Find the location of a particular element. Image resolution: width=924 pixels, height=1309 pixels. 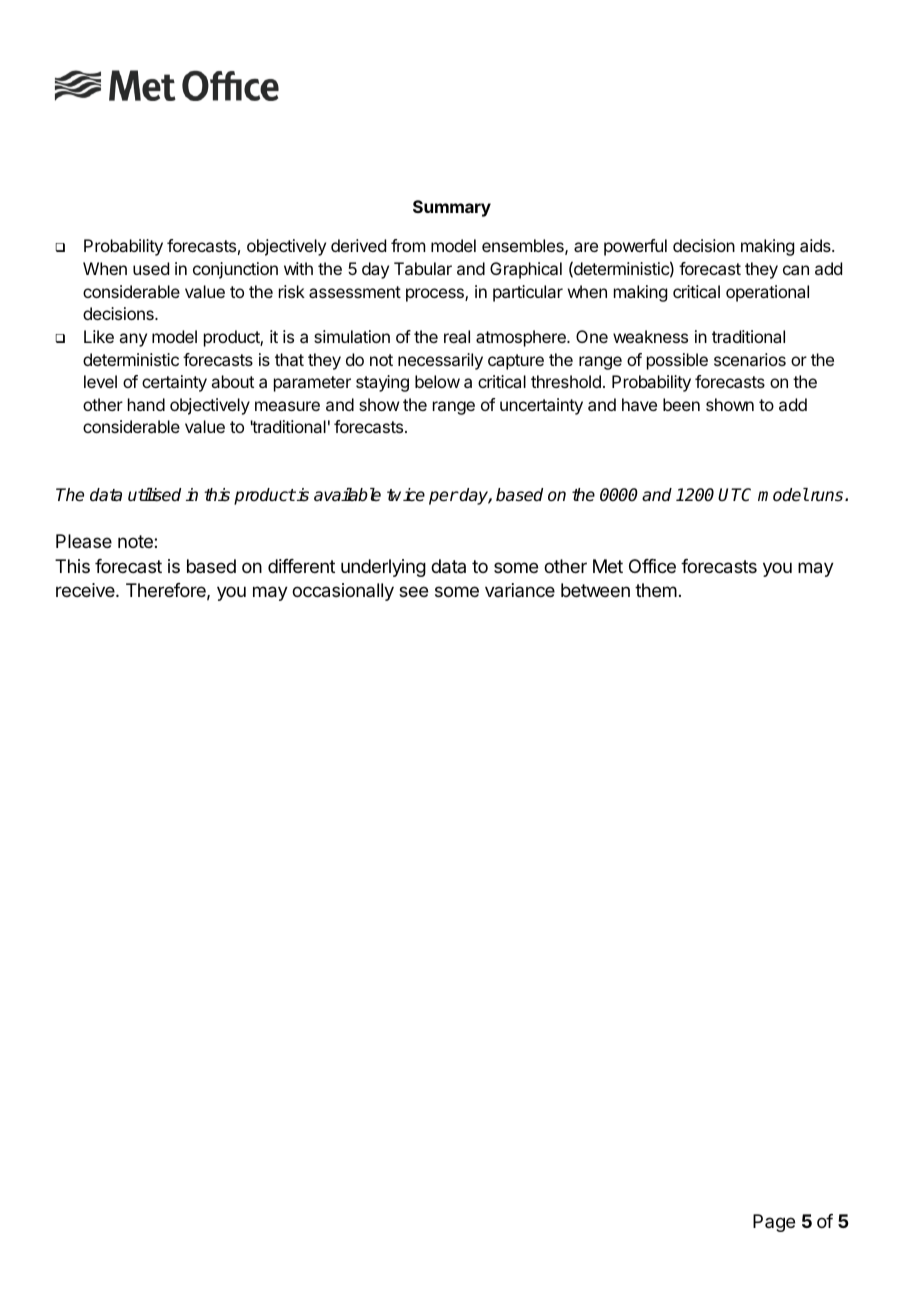

used is located at coordinates (151, 268).
